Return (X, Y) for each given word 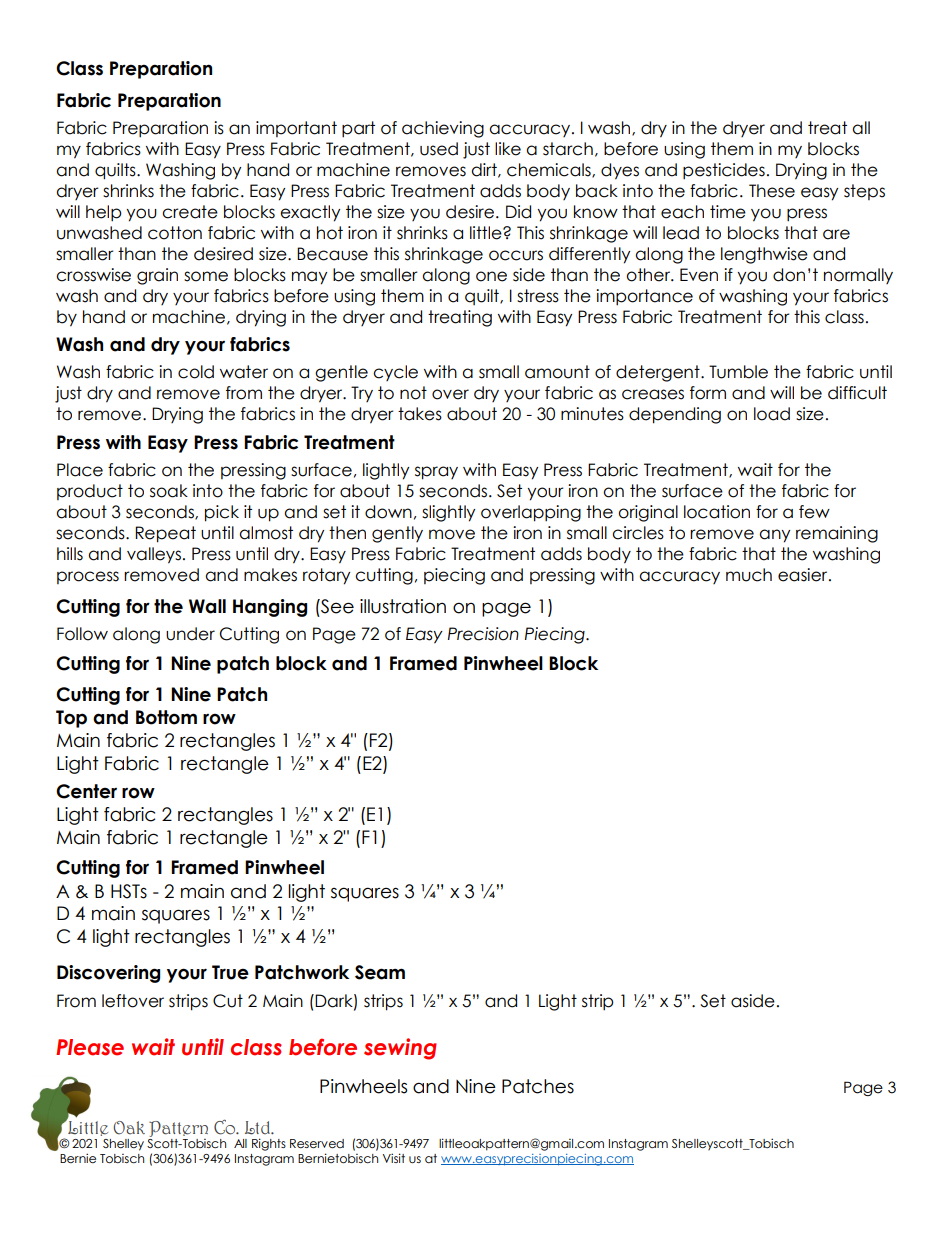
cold (196, 372)
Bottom (166, 717)
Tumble (738, 372)
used (439, 149)
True (230, 972)
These (772, 191)
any (774, 536)
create (190, 212)
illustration (403, 606)
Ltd (258, 1128)
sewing (400, 1049)
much (749, 575)
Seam (380, 972)
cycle (395, 373)
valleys (154, 555)
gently (397, 534)
